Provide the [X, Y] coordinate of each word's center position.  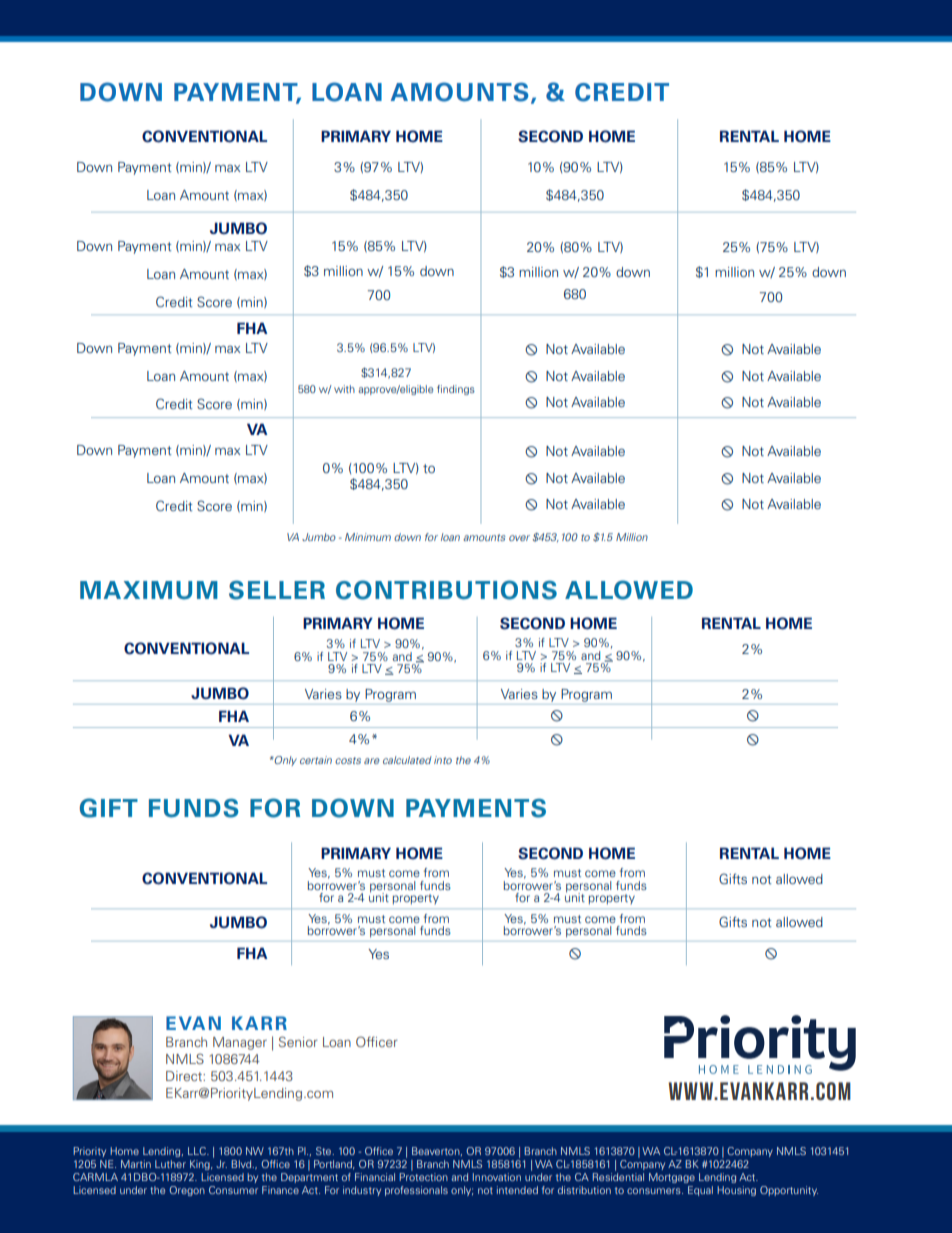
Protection [423, 1177]
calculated [407, 760]
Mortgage [672, 1178]
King [201, 1165]
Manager [240, 1043]
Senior [298, 1041]
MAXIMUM [149, 590]
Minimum [368, 537]
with [344, 389]
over [519, 538]
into [443, 760]
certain [316, 760]
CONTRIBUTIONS [446, 590]
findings [456, 390]
